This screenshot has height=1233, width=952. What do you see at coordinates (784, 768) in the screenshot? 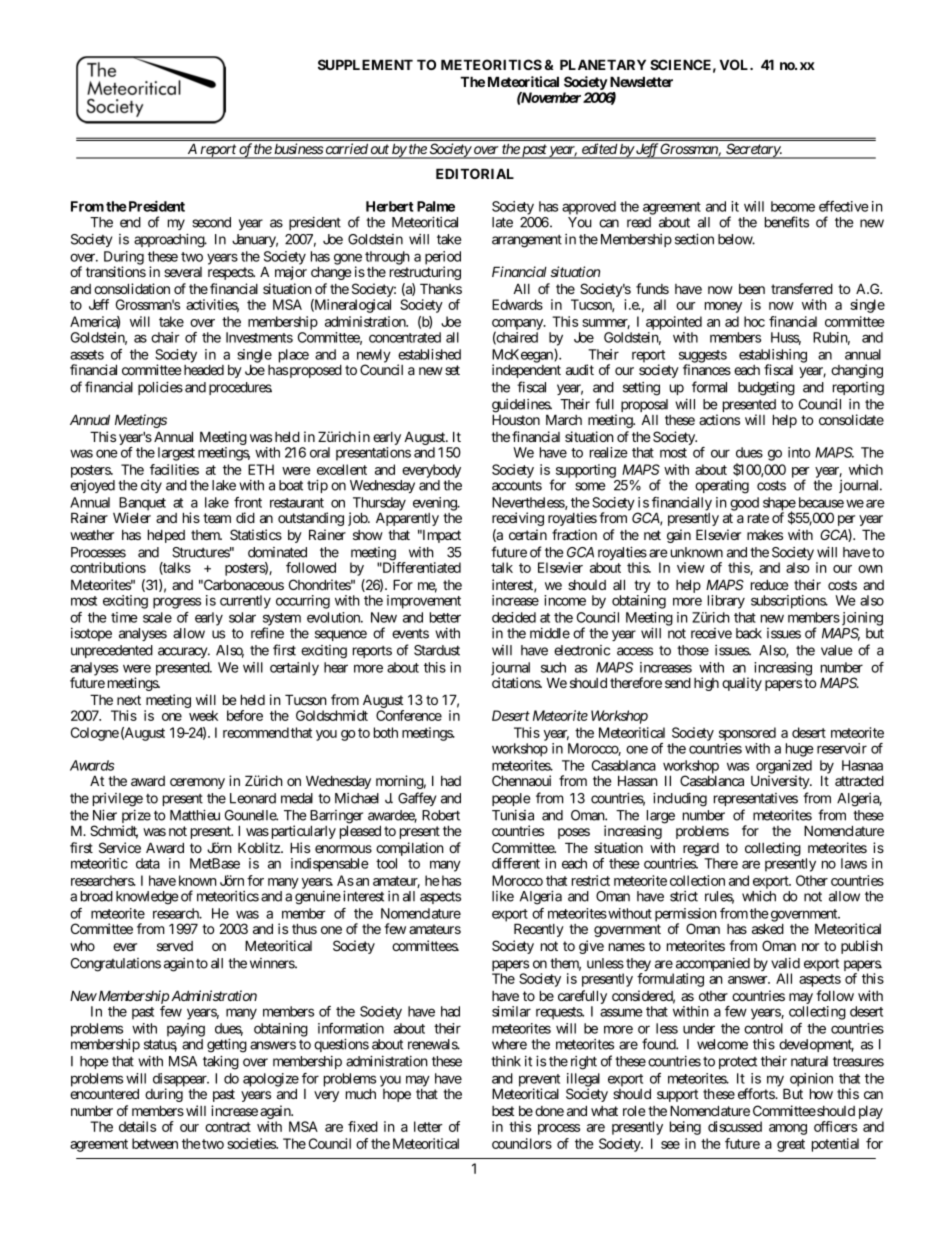
I see `organized` at bounding box center [784, 768].
